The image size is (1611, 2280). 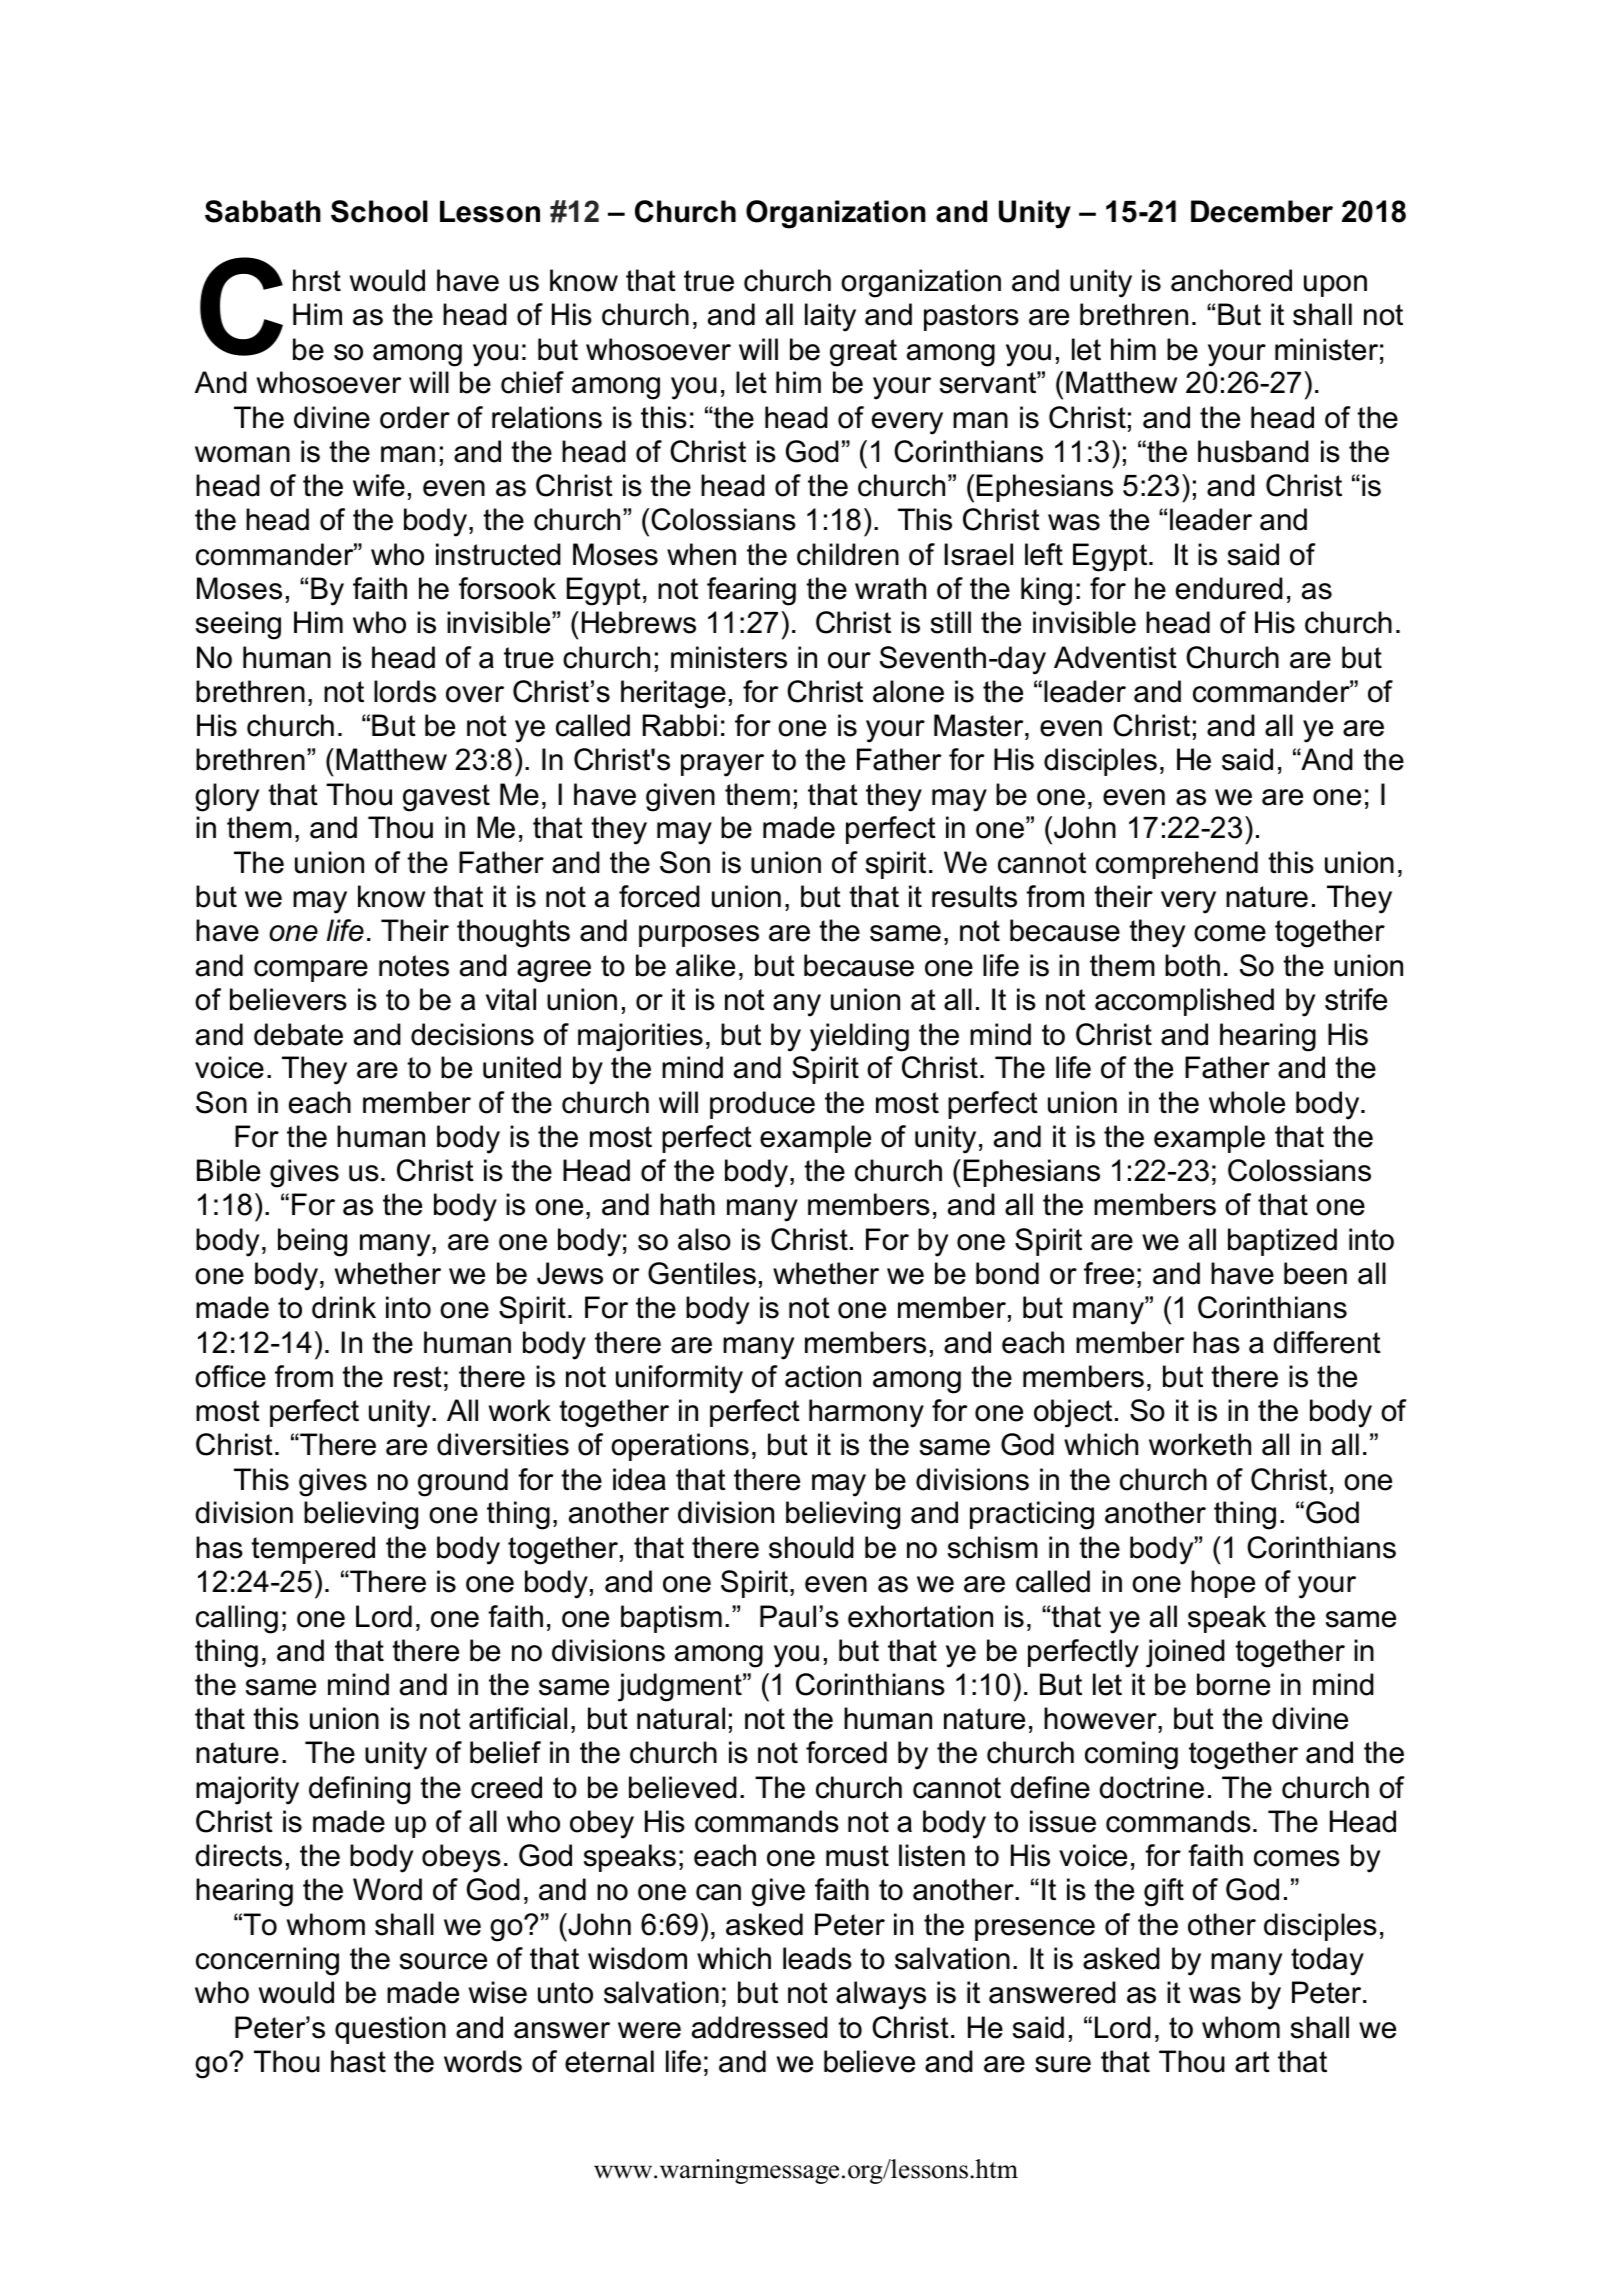 What do you see at coordinates (1282, 1242) in the screenshot?
I see `baptized` at bounding box center [1282, 1242].
